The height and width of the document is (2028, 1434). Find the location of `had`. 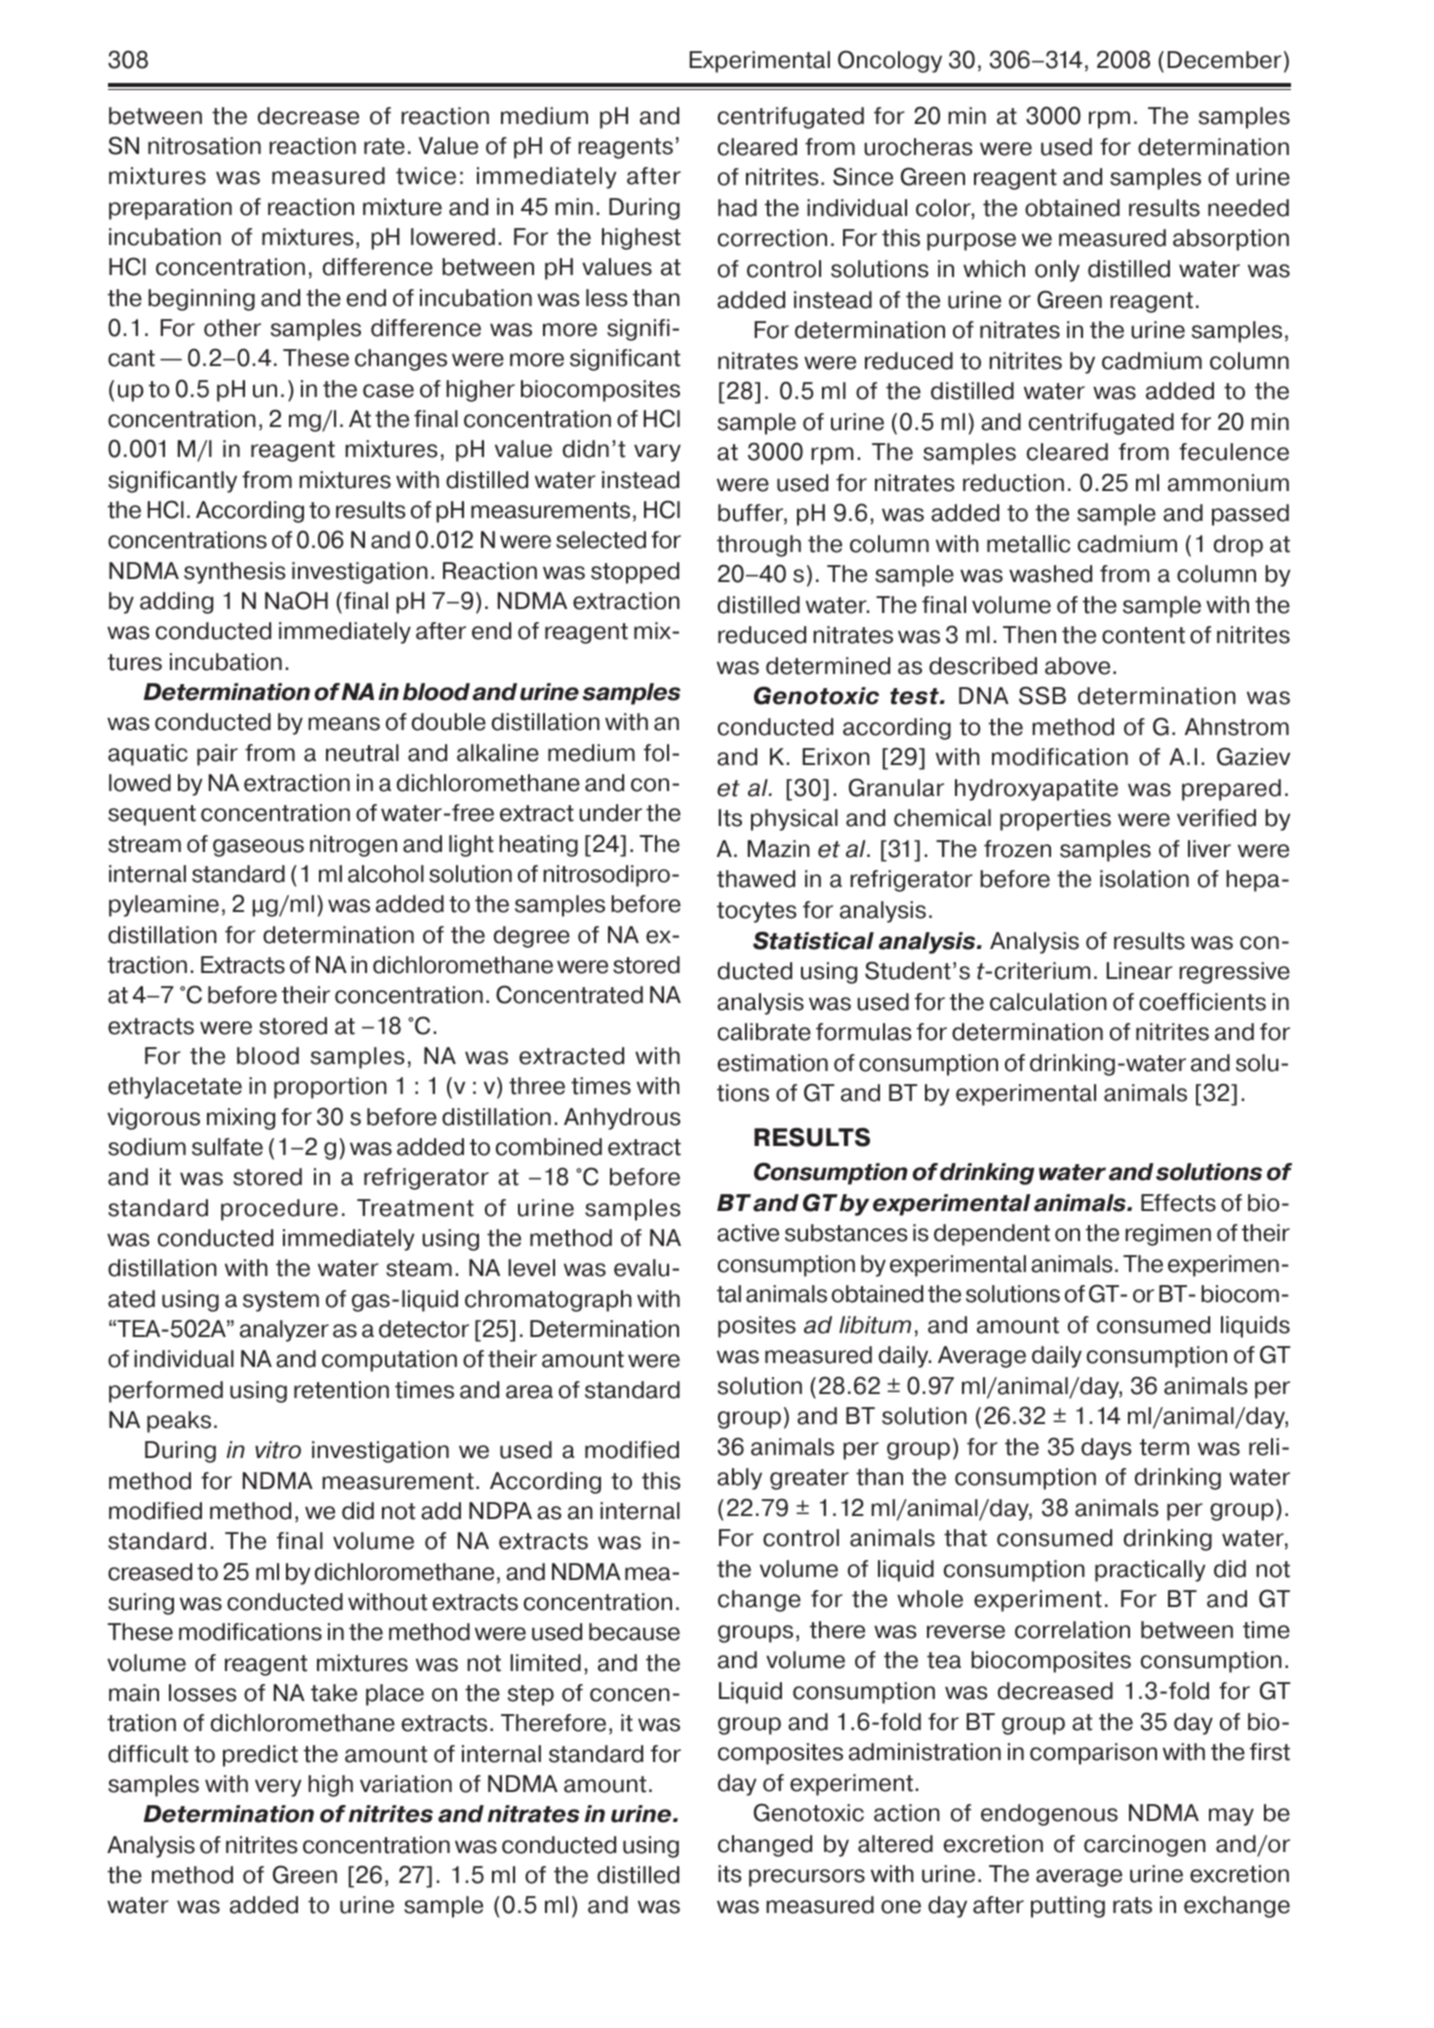

had is located at coordinates (737, 208).
